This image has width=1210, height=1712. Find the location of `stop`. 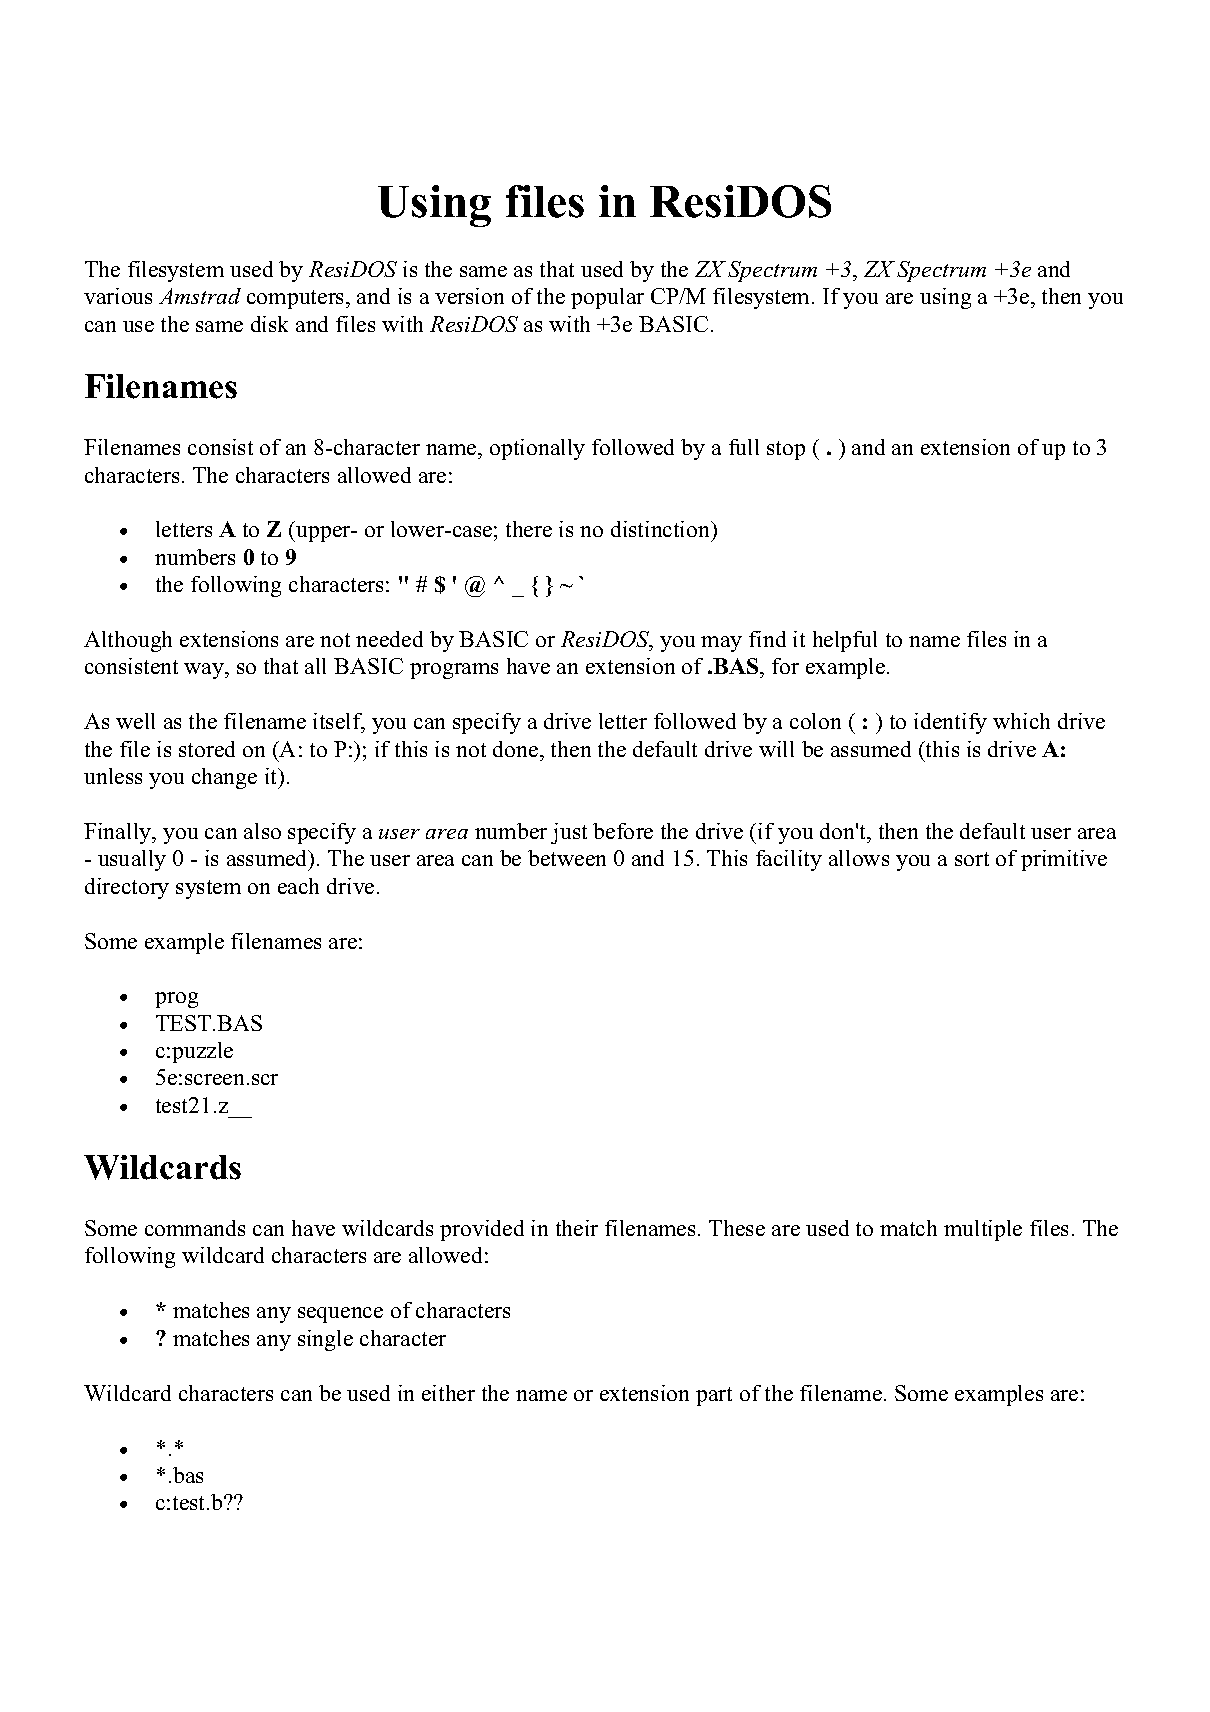

stop is located at coordinates (786, 450).
